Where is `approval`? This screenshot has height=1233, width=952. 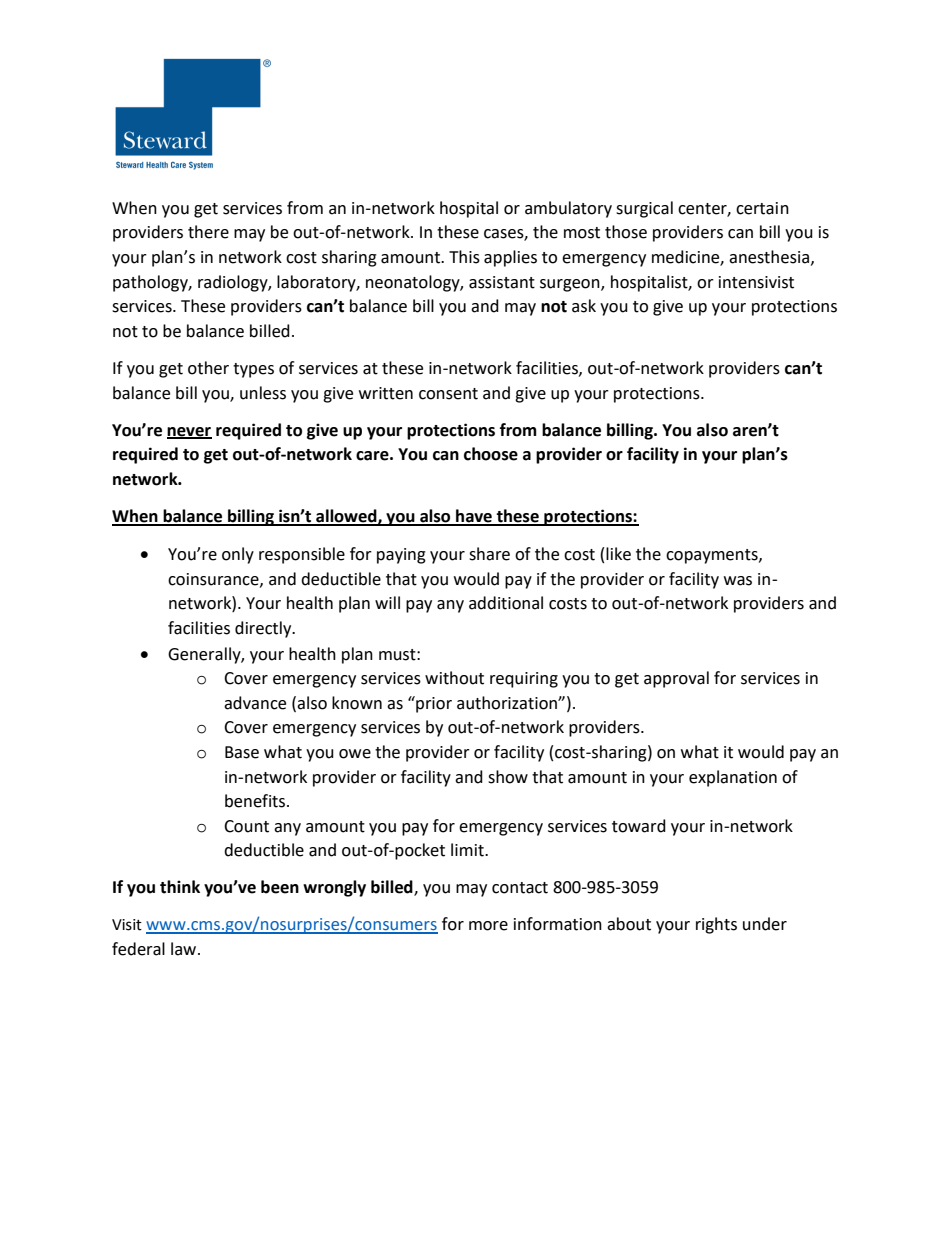 approval is located at coordinates (676, 679).
